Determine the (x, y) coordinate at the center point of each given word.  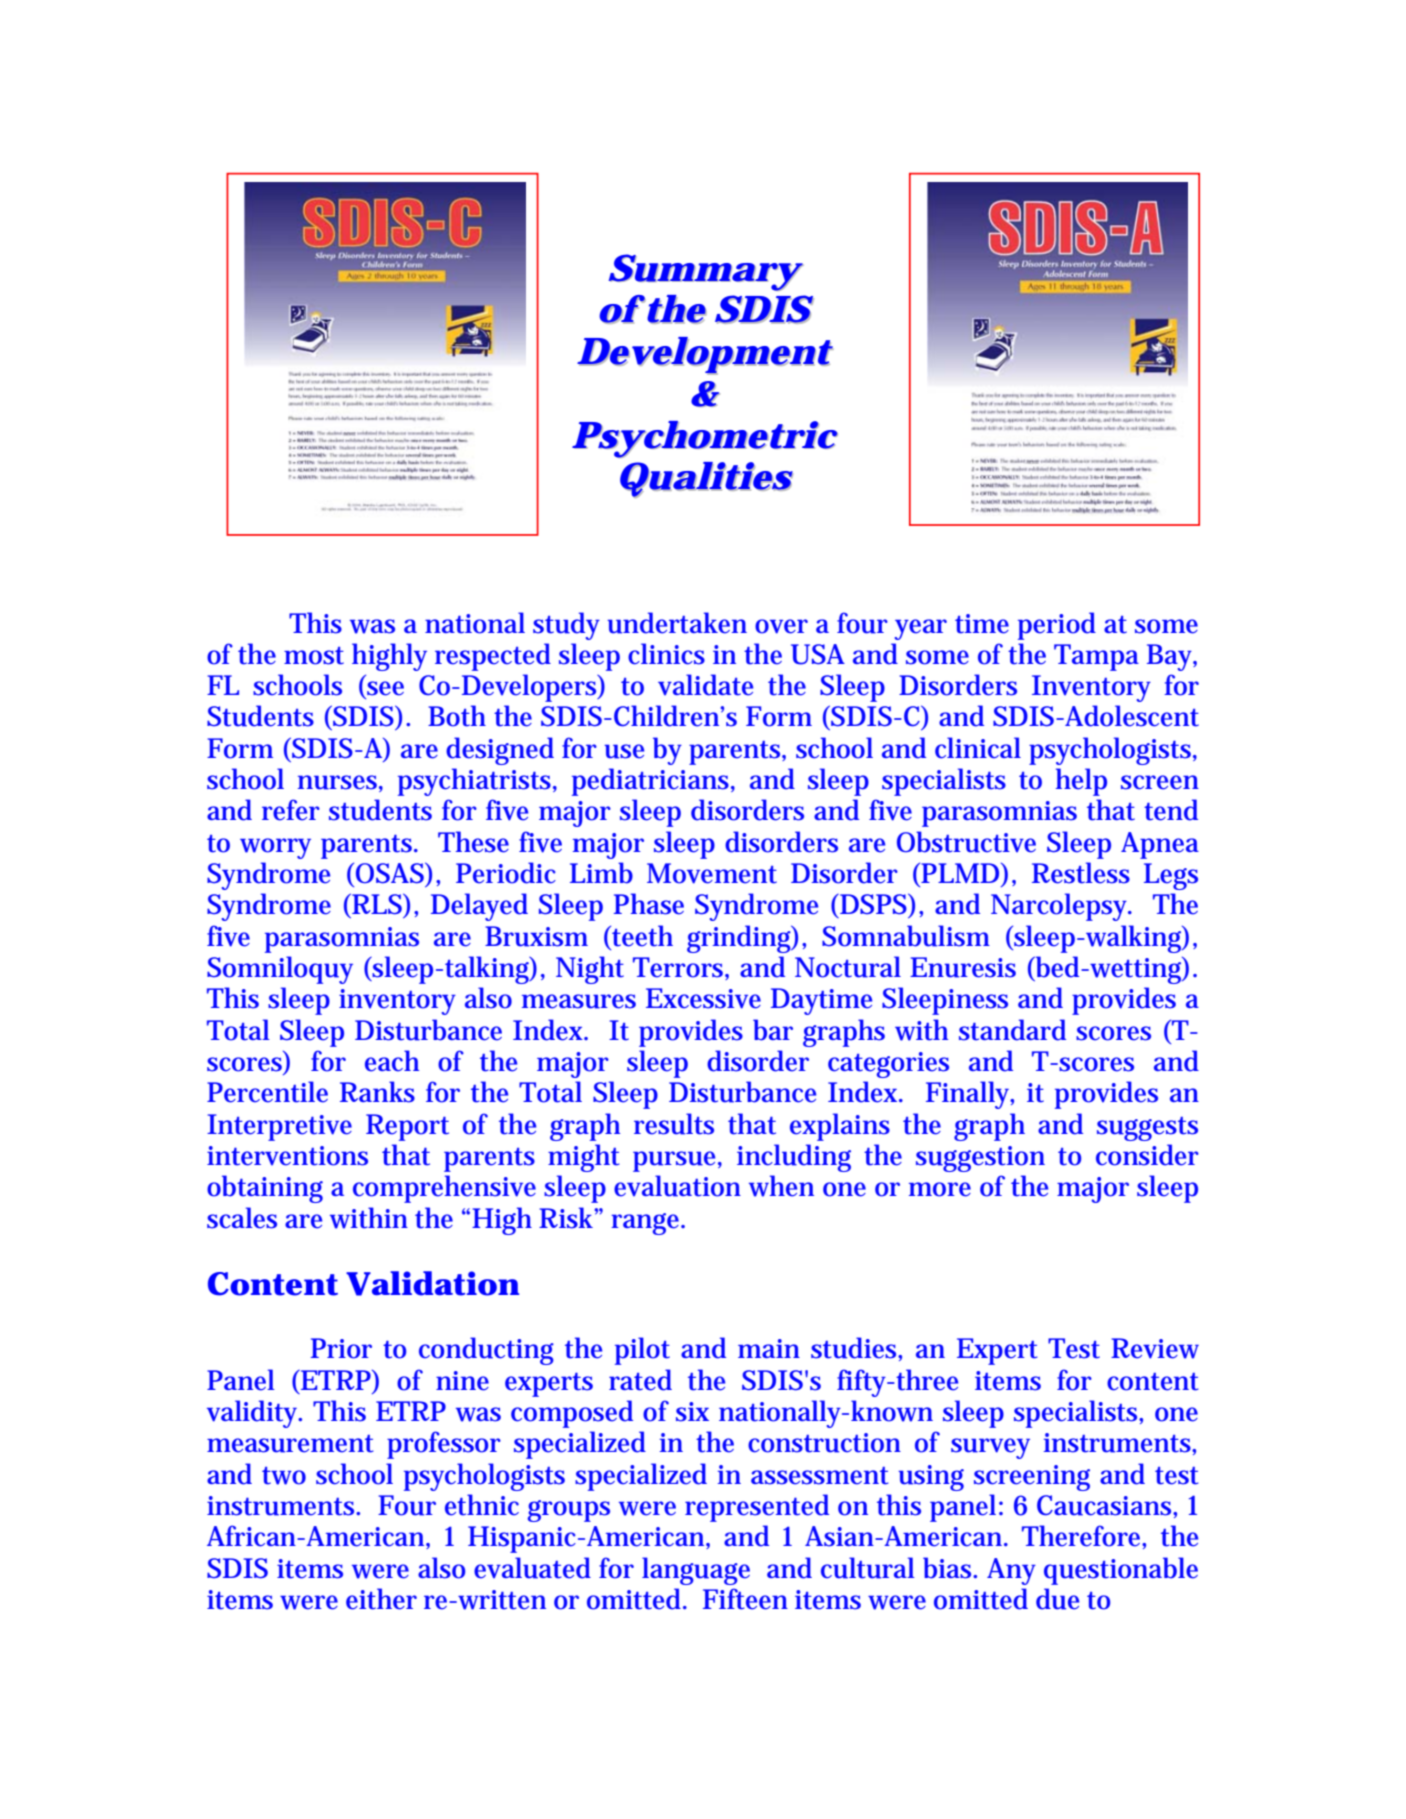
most (314, 656)
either (381, 1599)
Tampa (1096, 657)
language (696, 1571)
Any (1011, 1571)
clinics (666, 654)
